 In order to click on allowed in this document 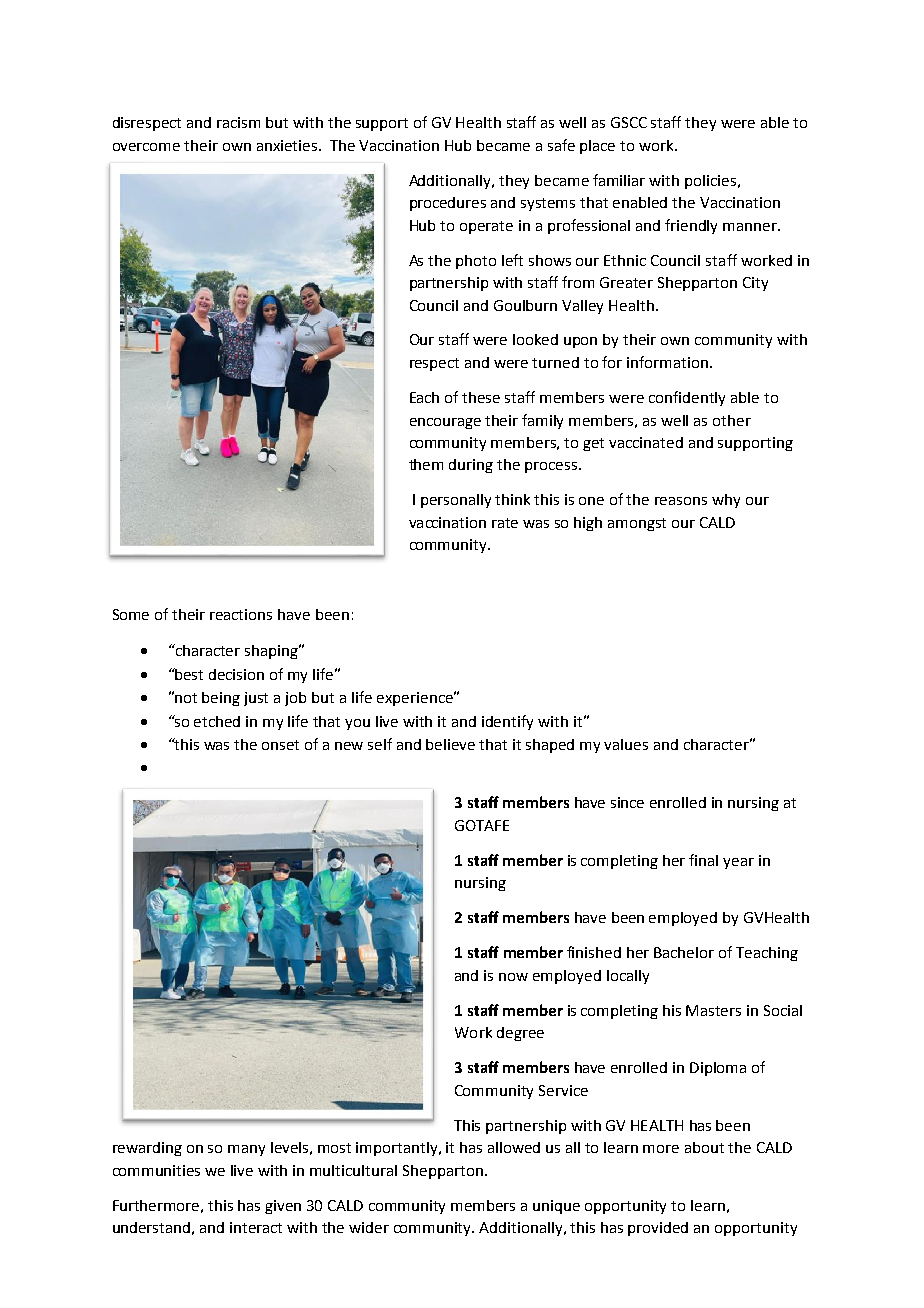, I will do `click(514, 1147)`.
